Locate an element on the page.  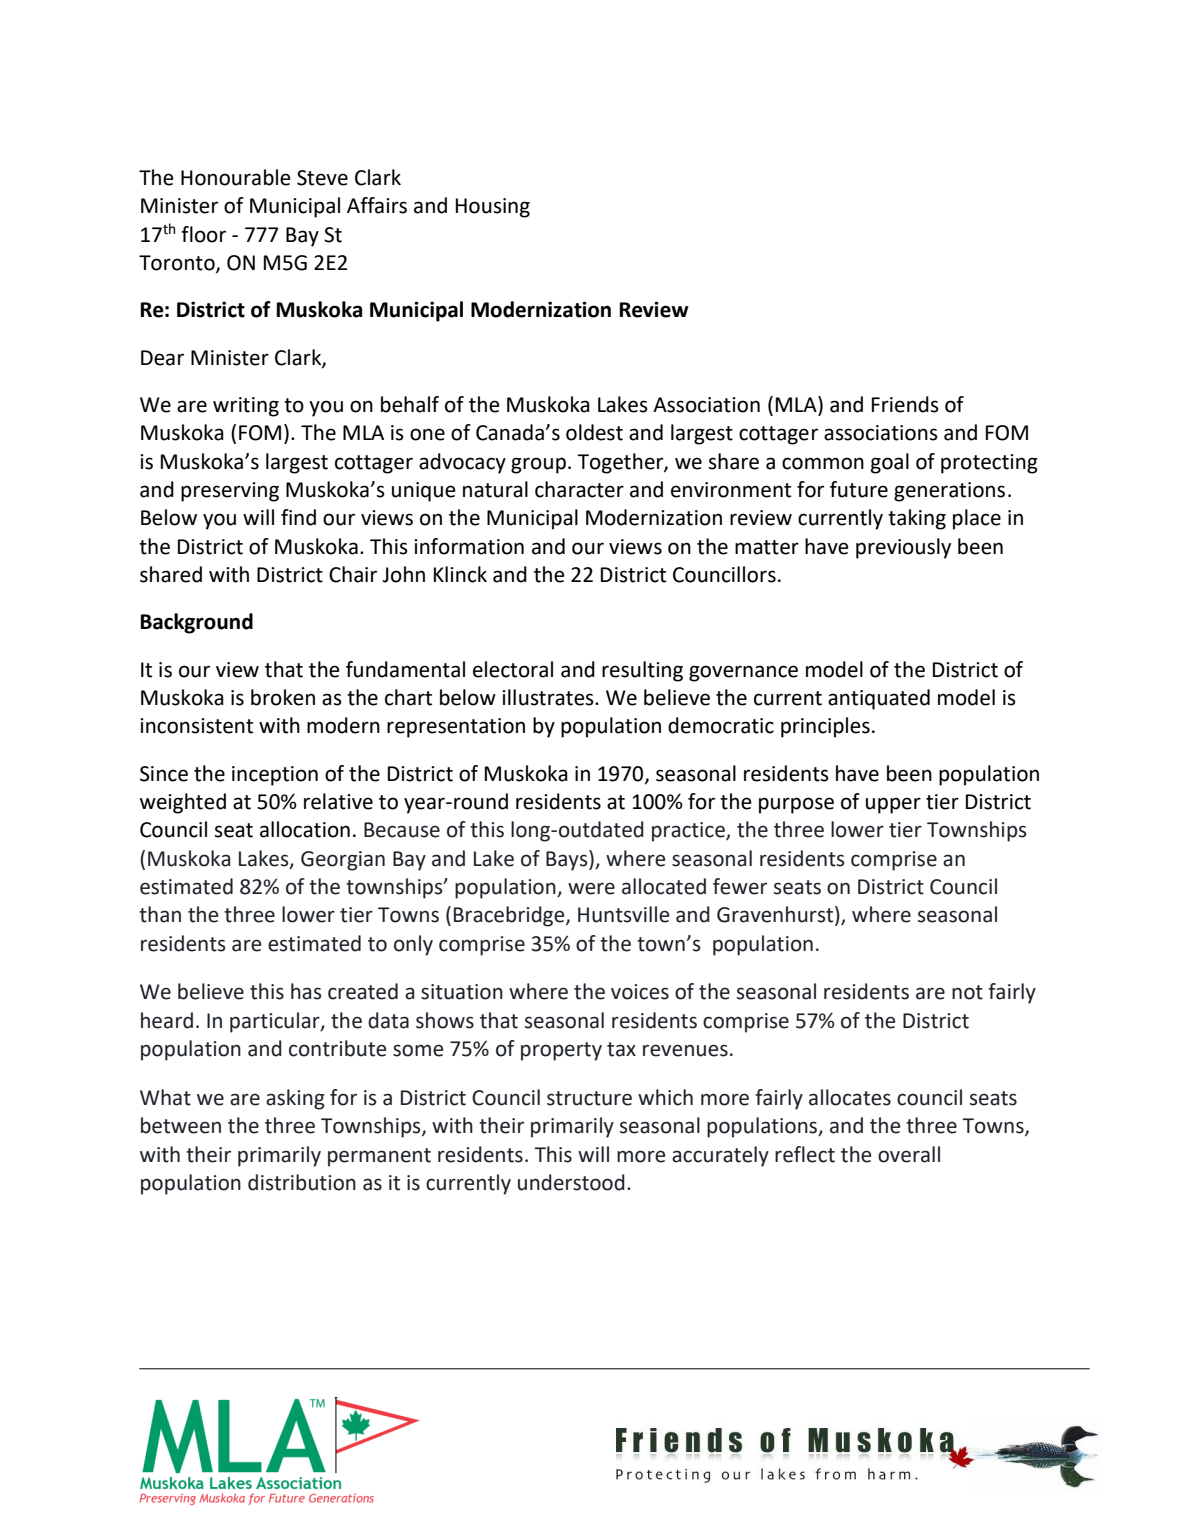
distribution is located at coordinates (302, 1182).
